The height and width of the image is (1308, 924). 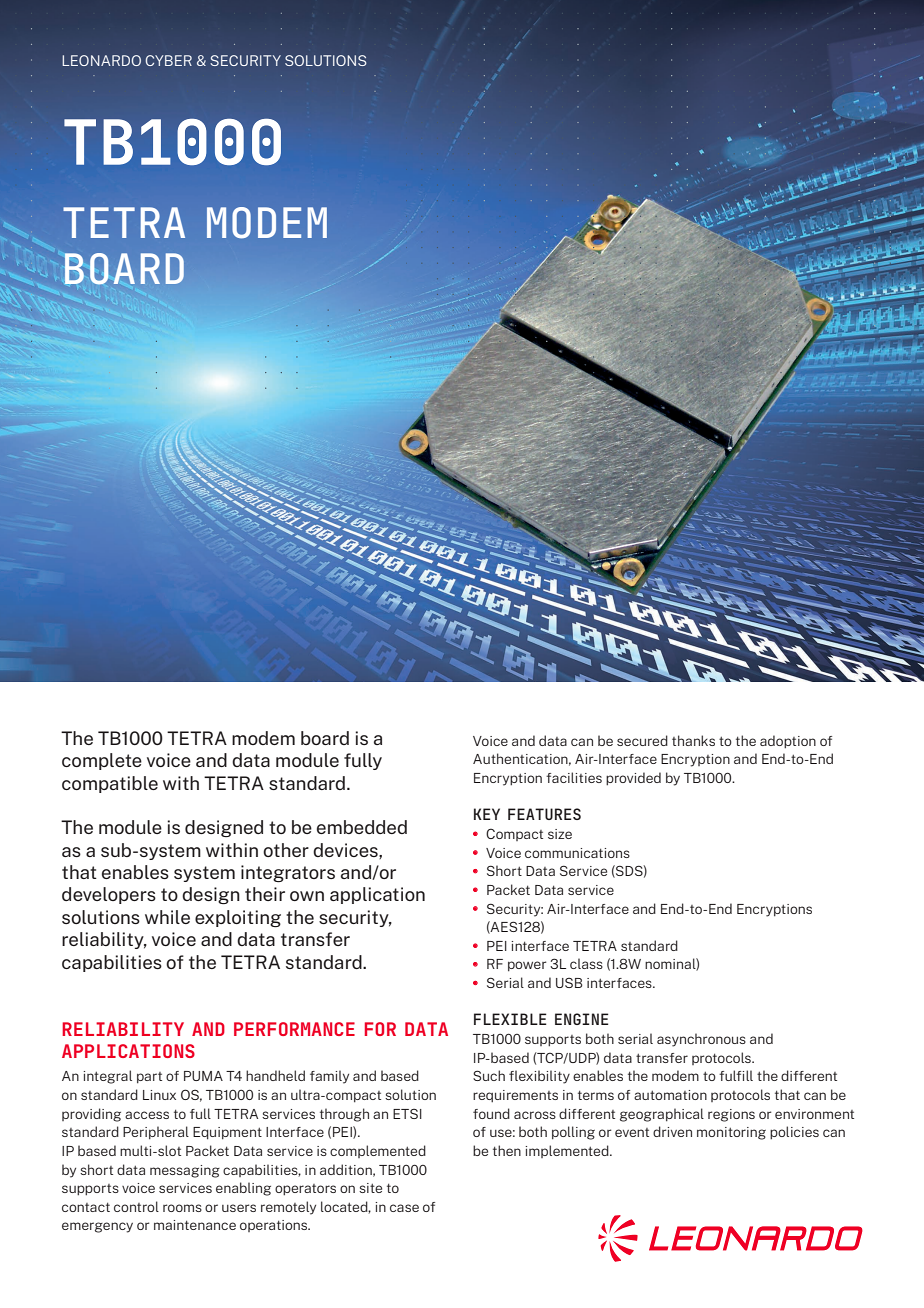 I want to click on LEONARDO, so click(x=101, y=60).
